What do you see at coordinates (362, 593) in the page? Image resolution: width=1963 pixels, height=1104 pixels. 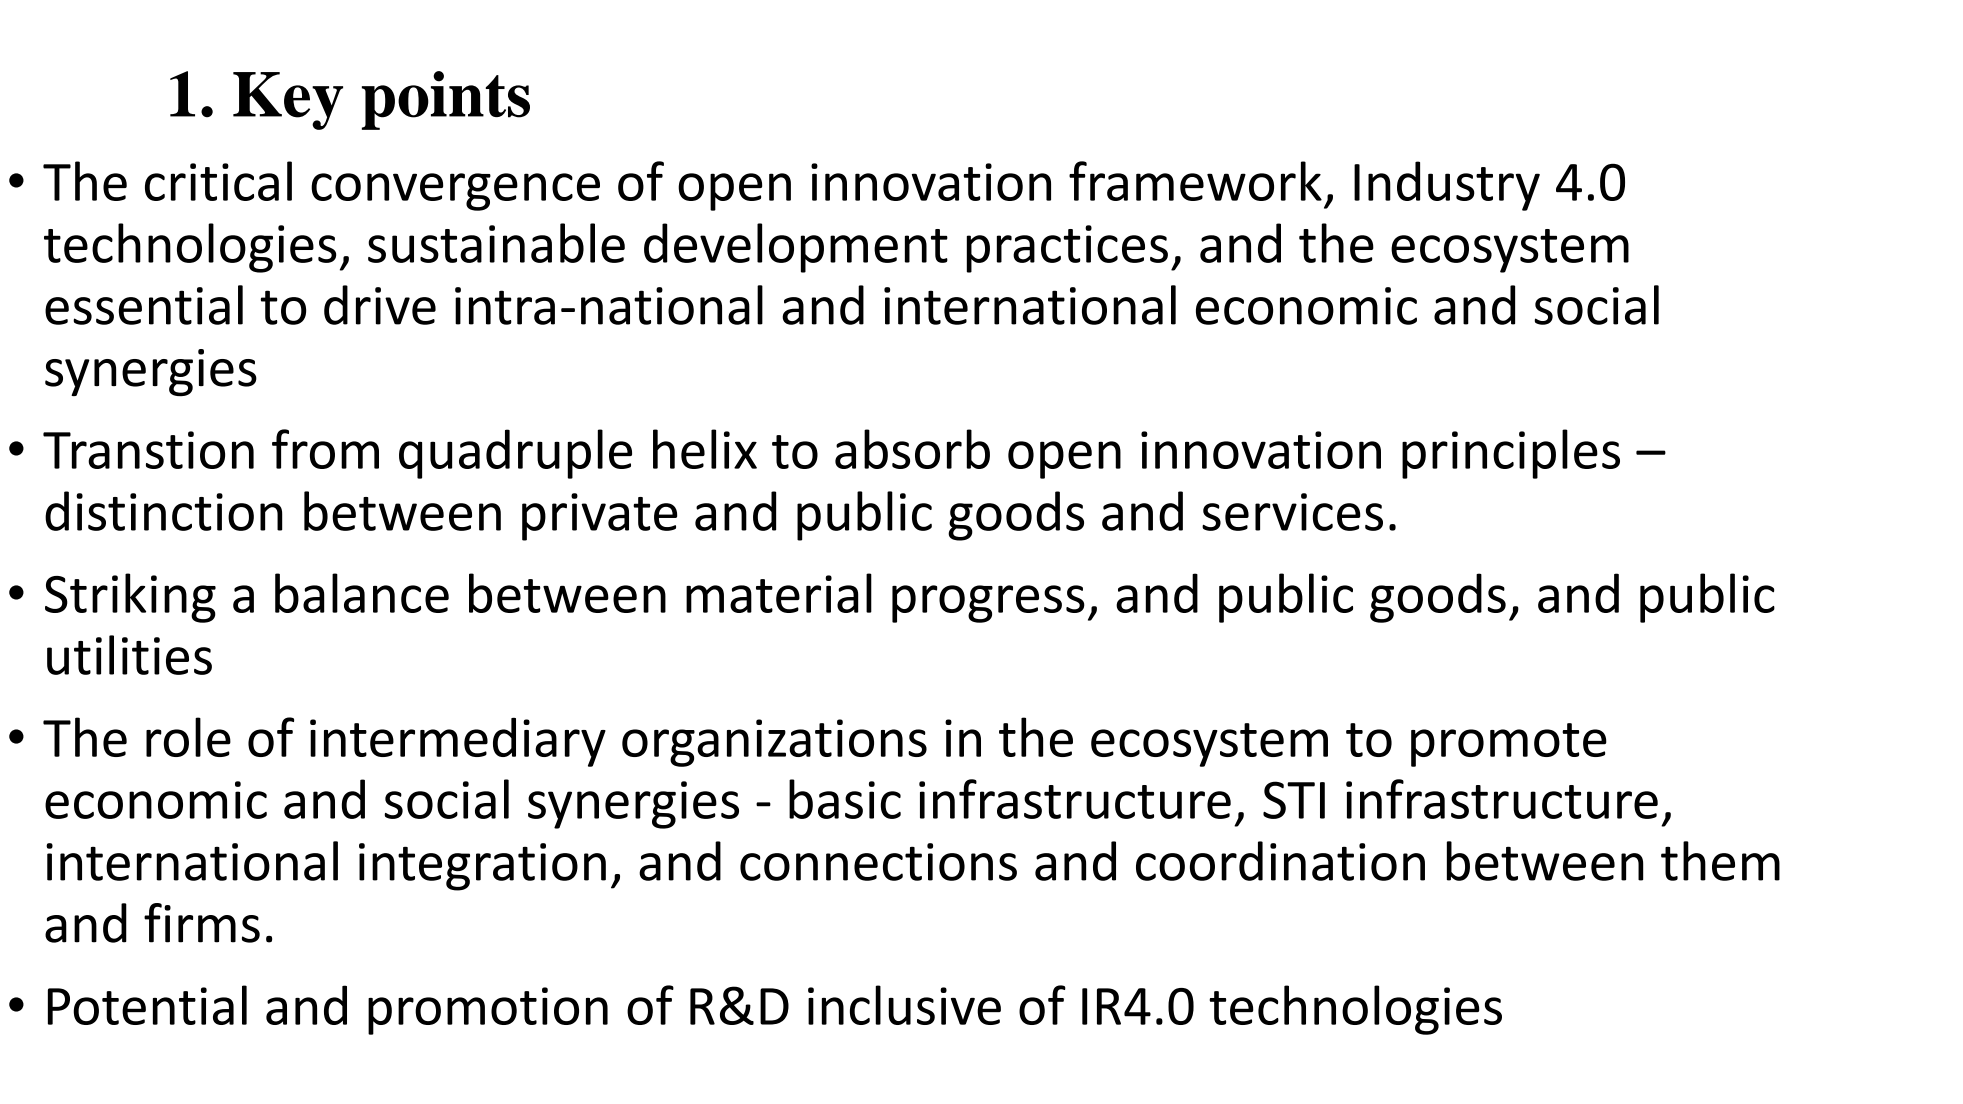 I see `balance` at bounding box center [362, 593].
